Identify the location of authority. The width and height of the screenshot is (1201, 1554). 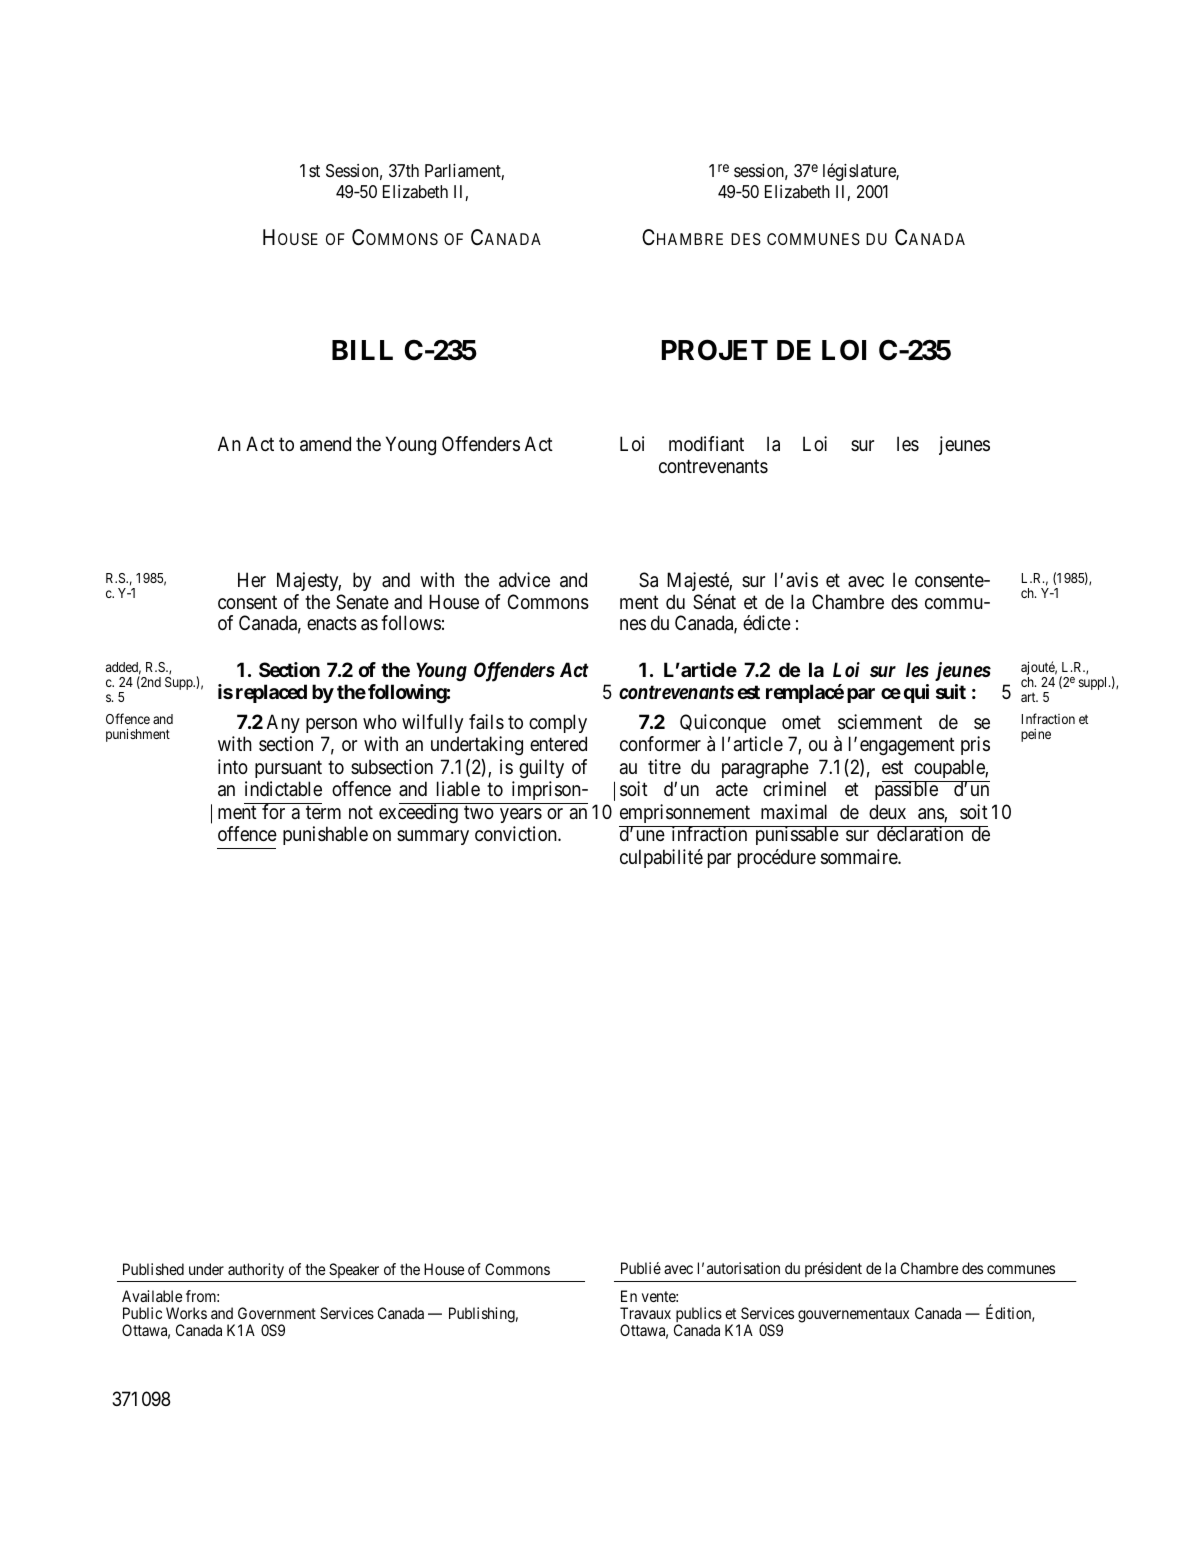
(256, 1270).
